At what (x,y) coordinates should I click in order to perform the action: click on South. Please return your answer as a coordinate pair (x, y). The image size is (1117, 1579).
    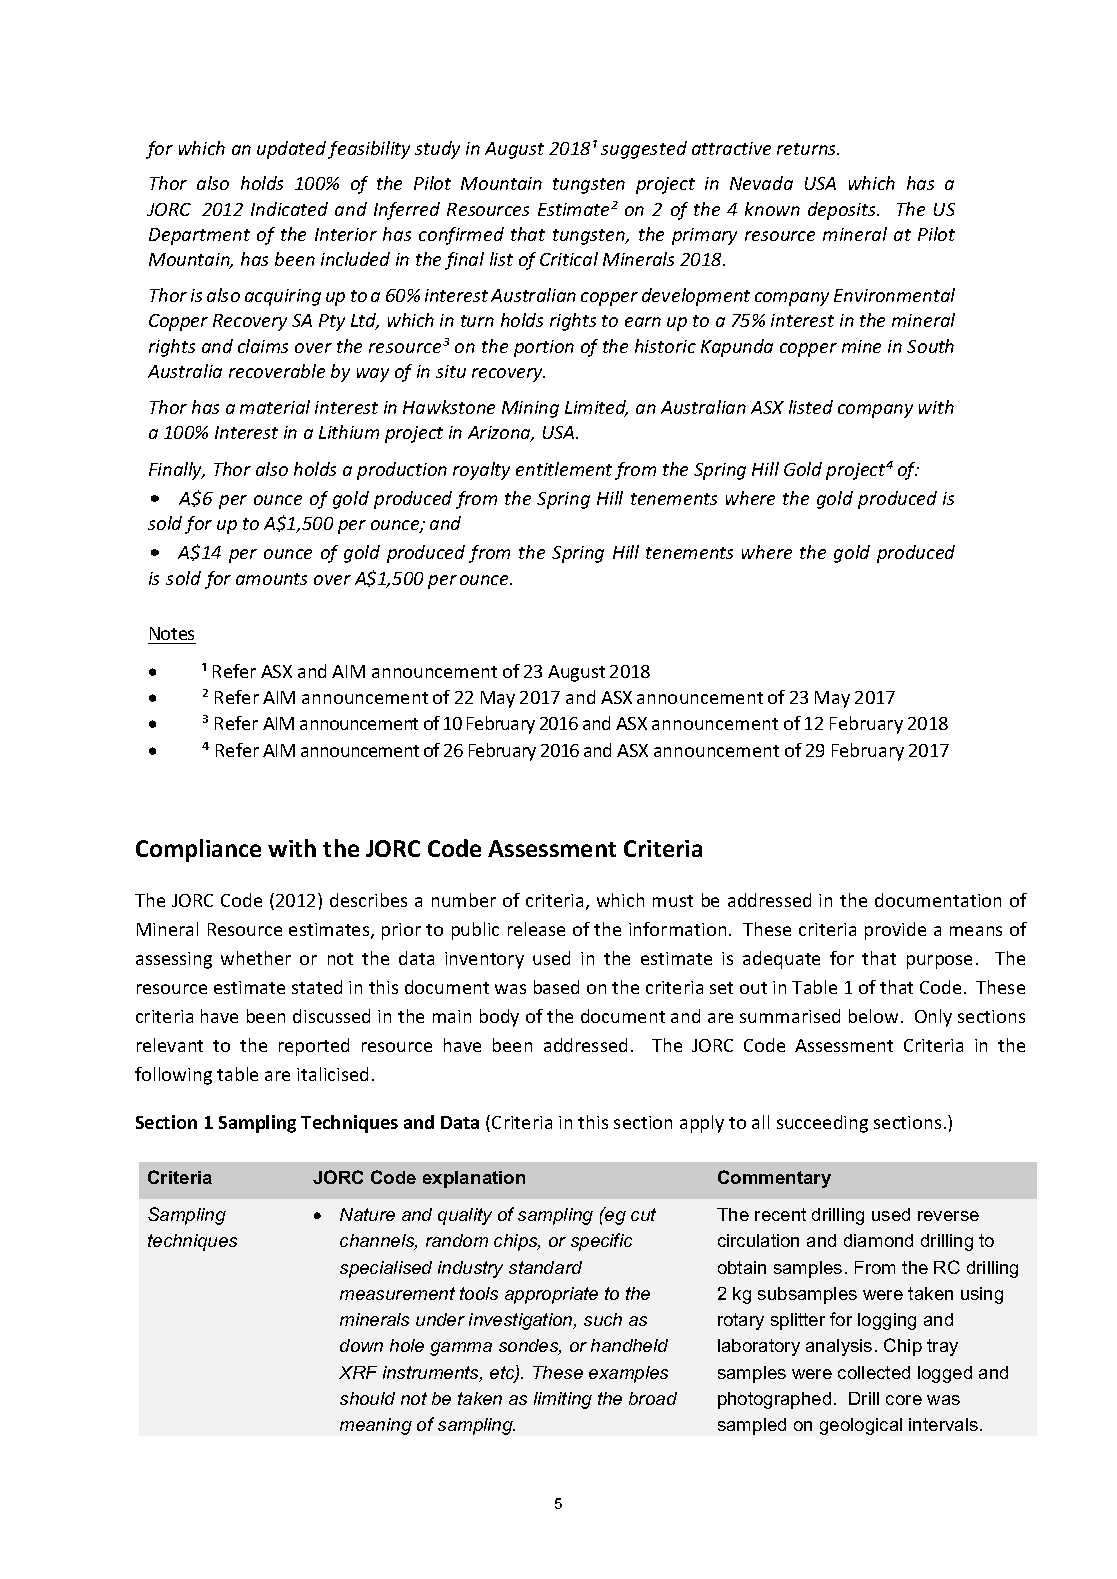
    Looking at the image, I should click on (930, 346).
